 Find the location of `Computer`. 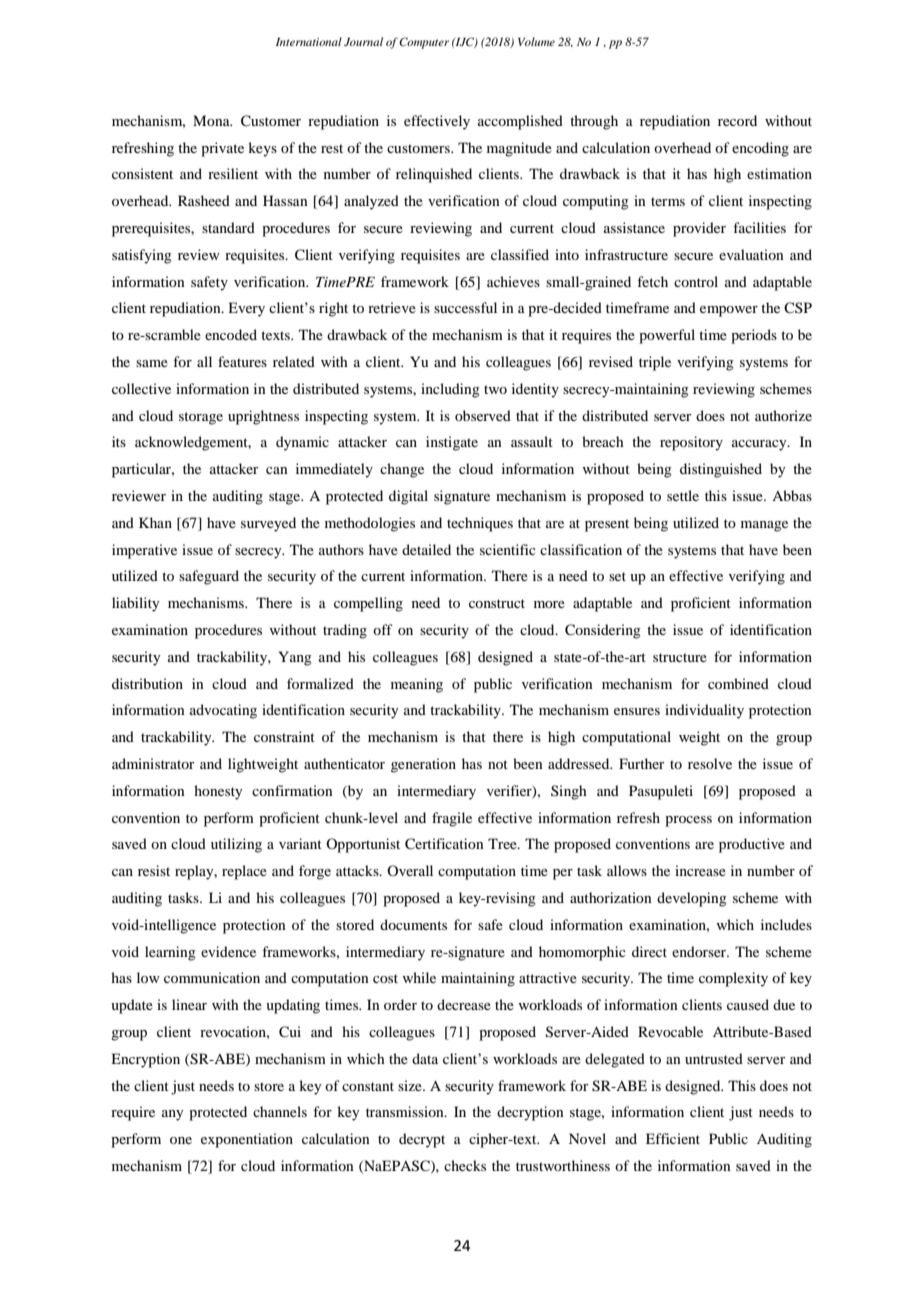

Computer is located at coordinates (424, 43).
